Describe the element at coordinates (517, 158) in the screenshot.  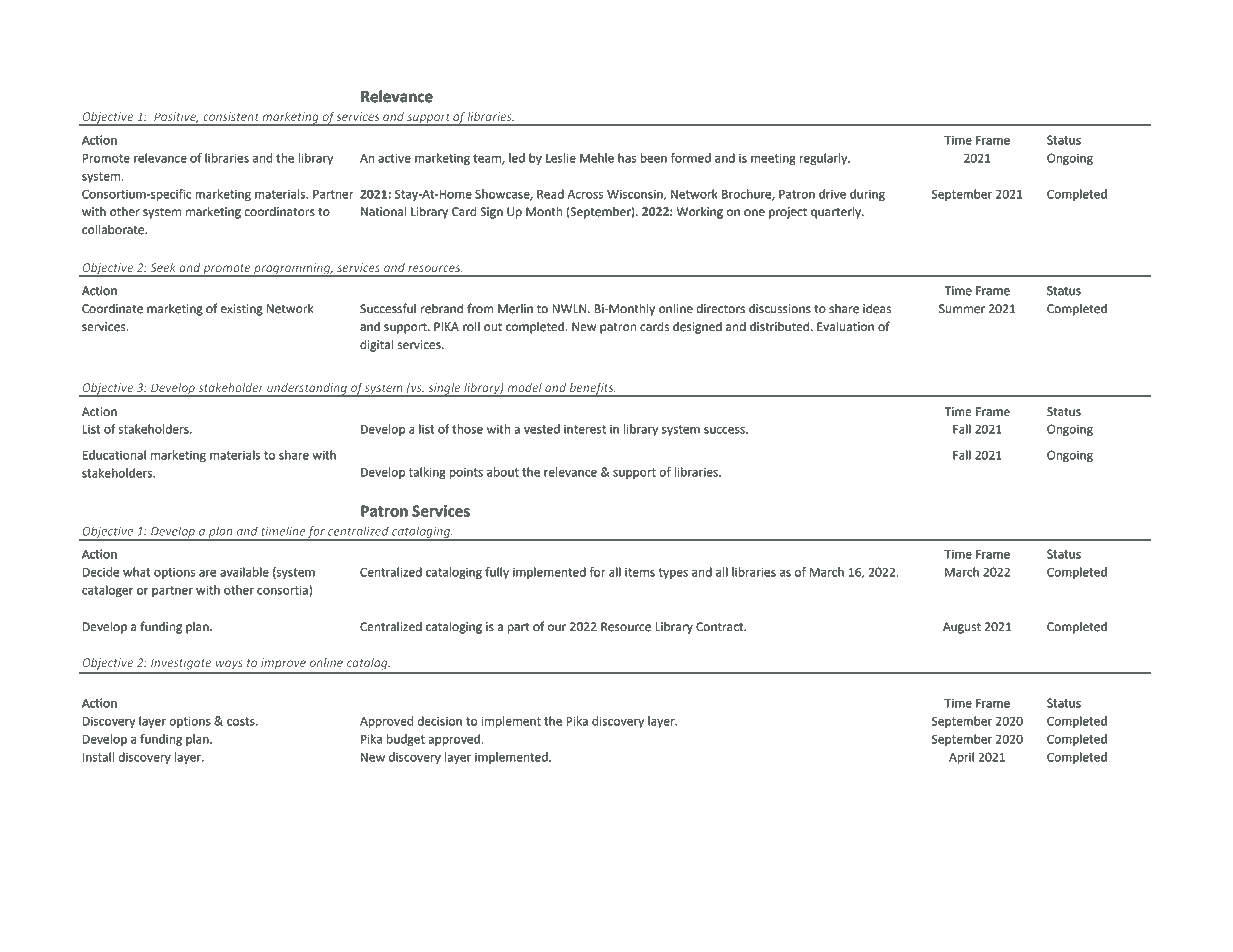
I see `led` at that location.
